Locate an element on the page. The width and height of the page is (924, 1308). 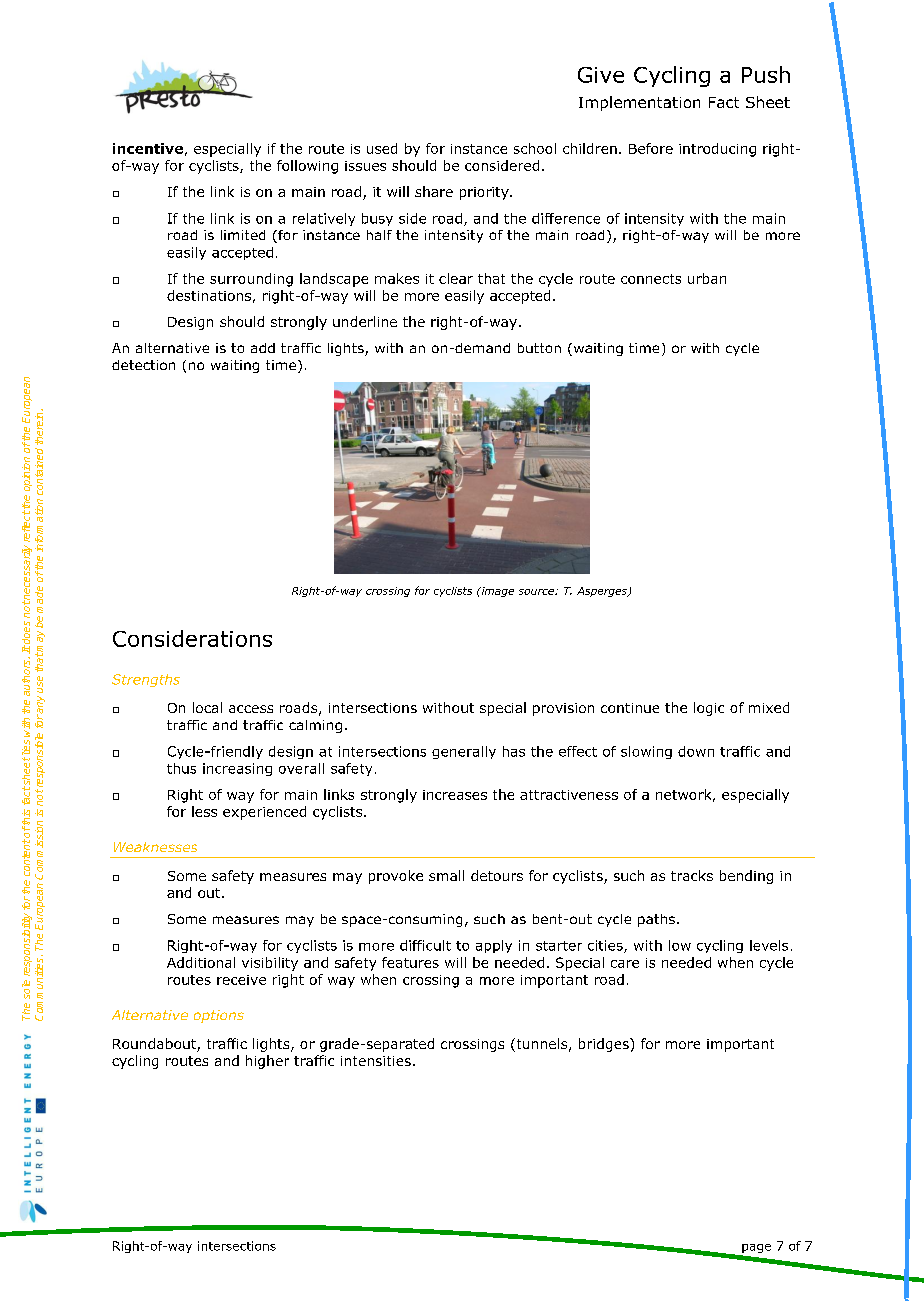
used is located at coordinates (382, 148).
